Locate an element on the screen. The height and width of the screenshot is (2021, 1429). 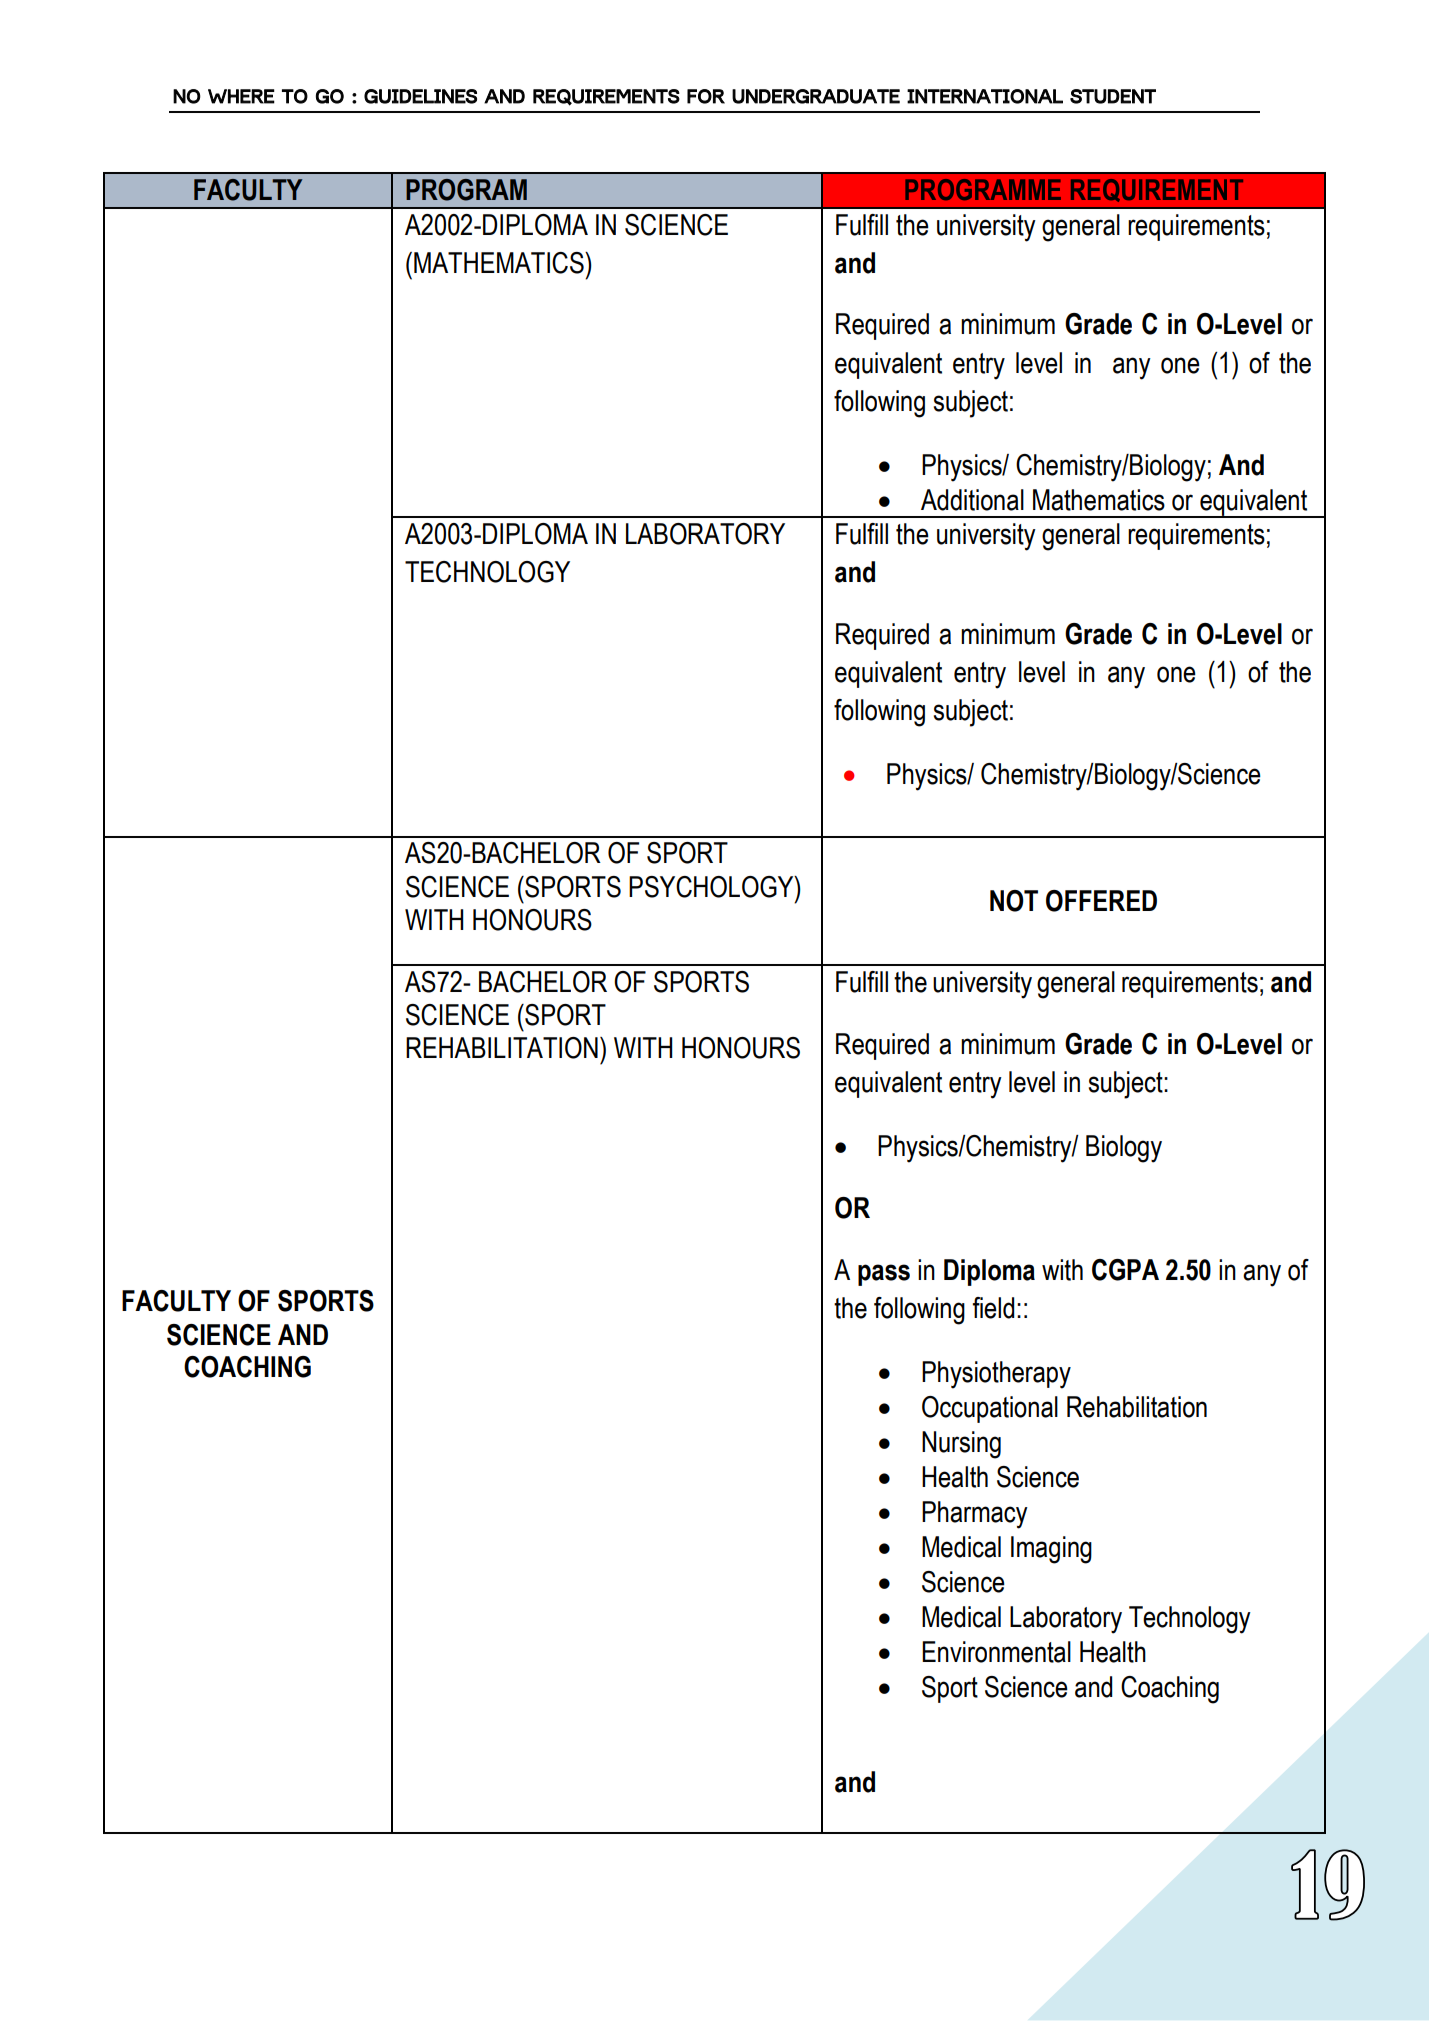
INTERNATIONAL is located at coordinates (985, 96).
